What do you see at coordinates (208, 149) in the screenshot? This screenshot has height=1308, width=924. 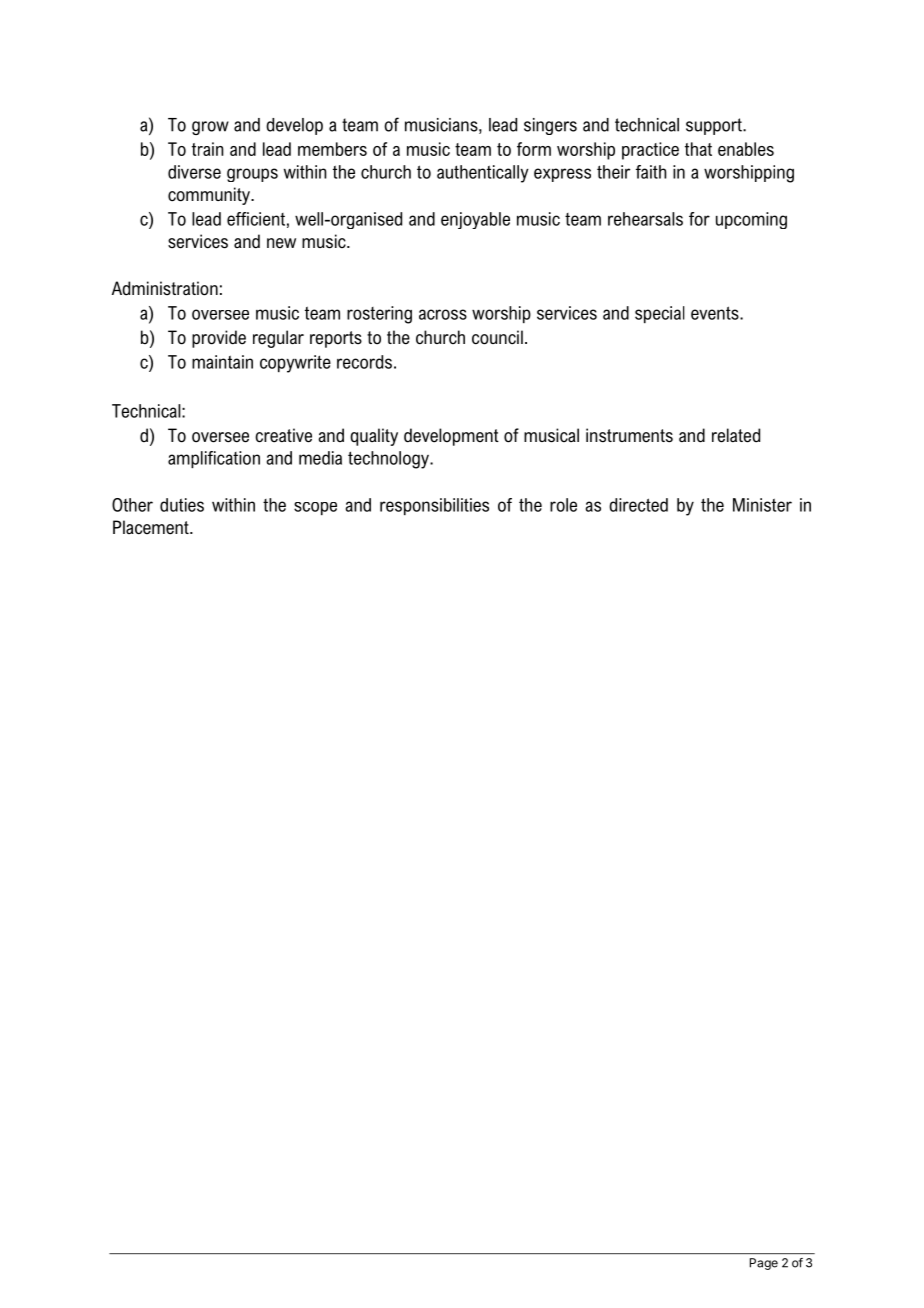 I see `train` at bounding box center [208, 149].
